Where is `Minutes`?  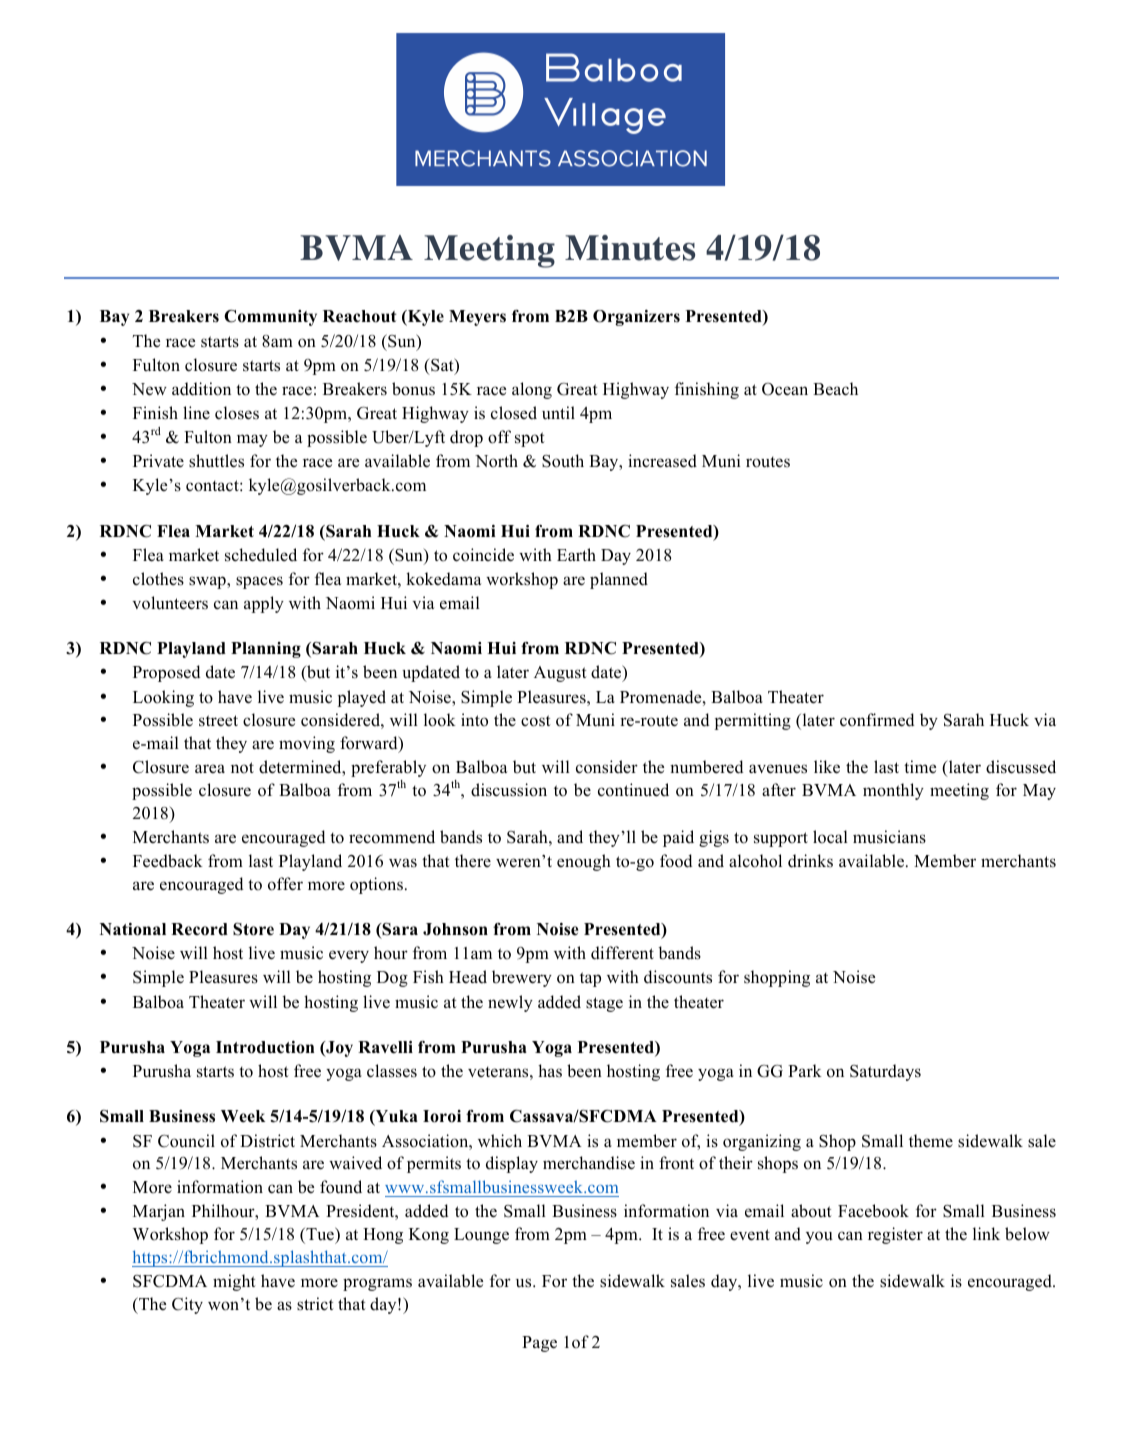 Minutes is located at coordinates (630, 248).
